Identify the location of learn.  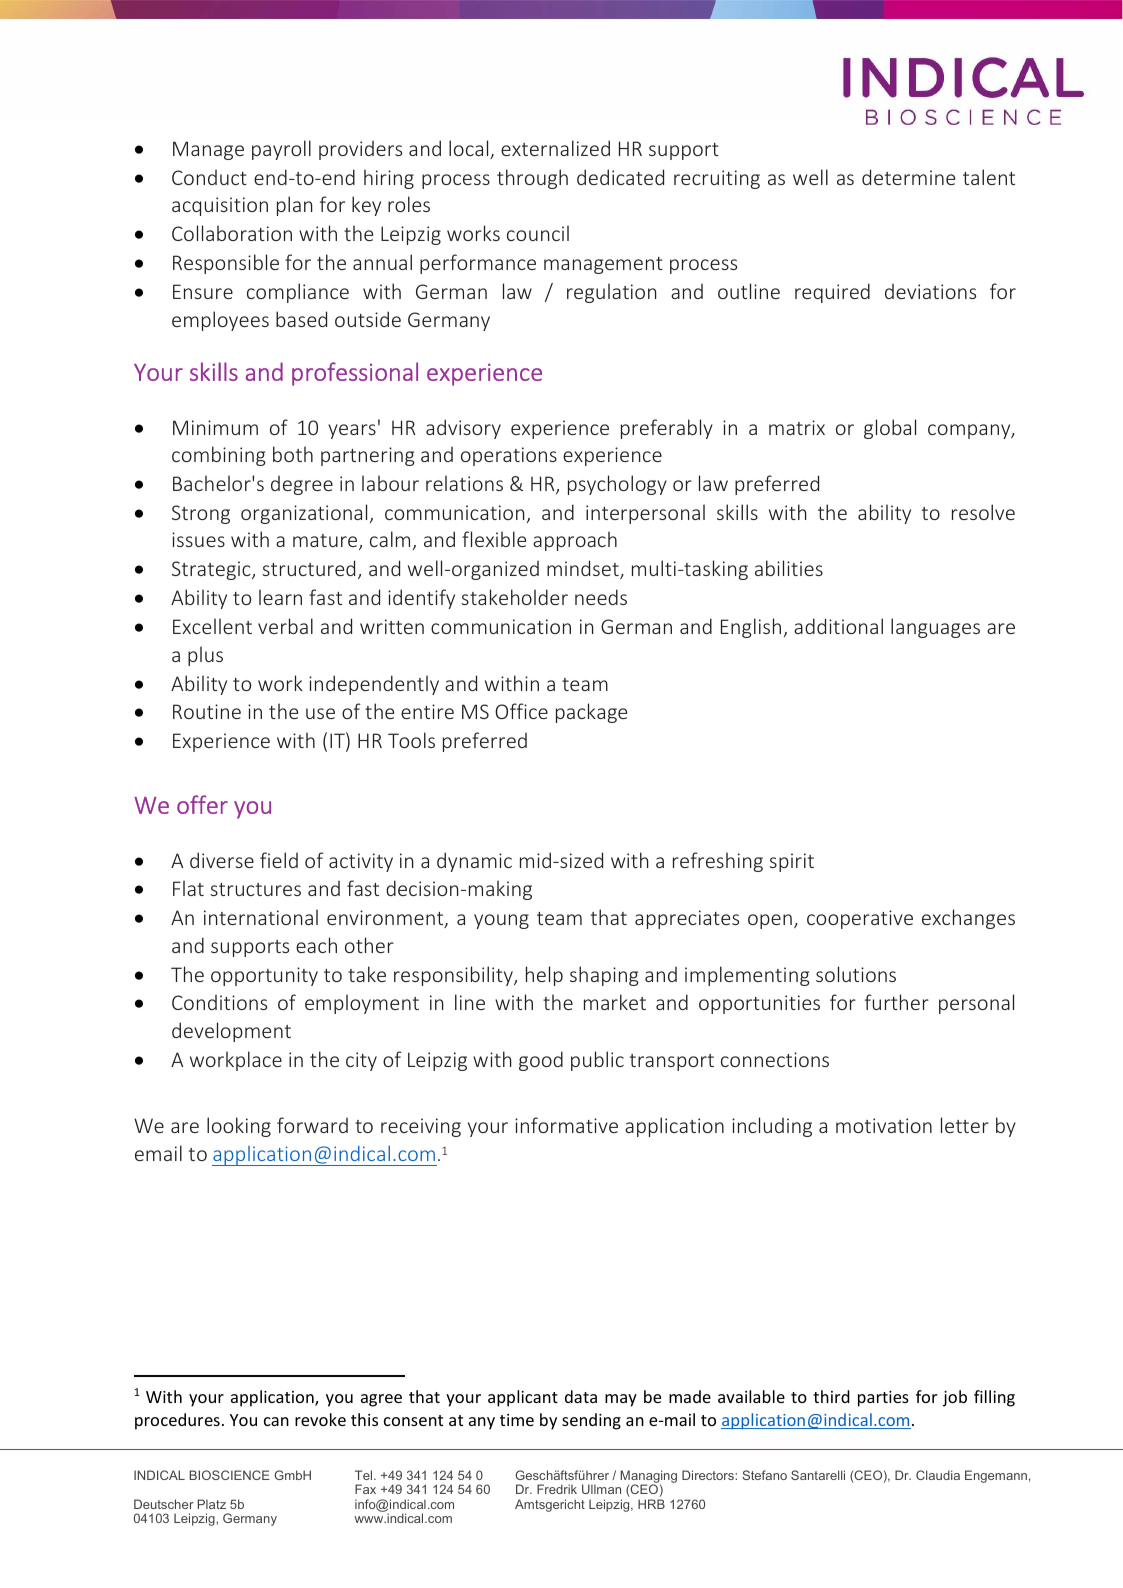
(280, 597).
